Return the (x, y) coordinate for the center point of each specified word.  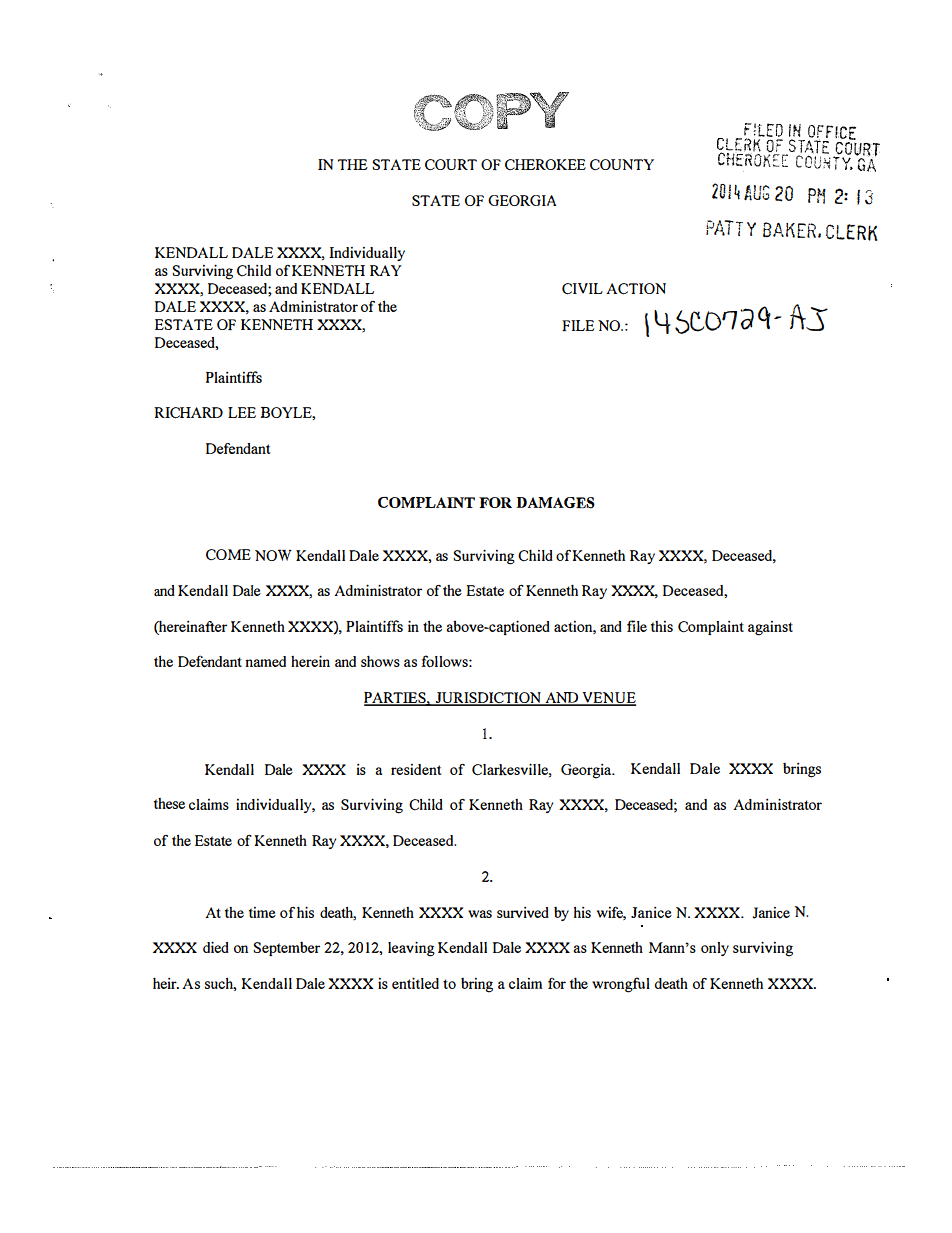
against (770, 628)
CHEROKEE (545, 164)
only (715, 949)
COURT (451, 164)
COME (228, 554)
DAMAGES (555, 503)
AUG (757, 193)
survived (523, 912)
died (216, 947)
